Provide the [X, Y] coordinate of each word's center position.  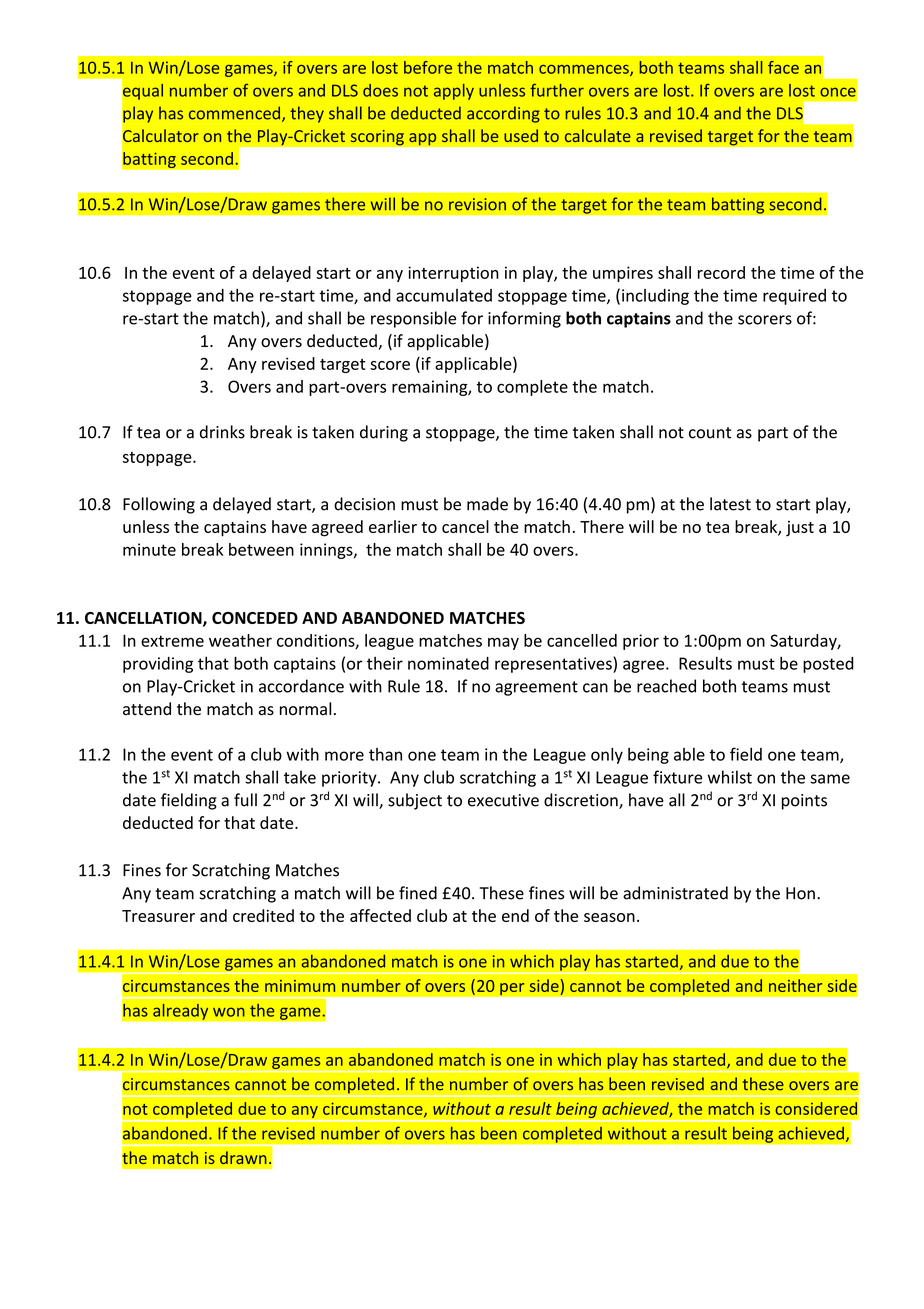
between [261, 549]
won [229, 1012]
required [794, 297]
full [245, 800]
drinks [222, 432]
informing [524, 319]
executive [503, 800]
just [800, 529]
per [512, 989]
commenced [236, 114]
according [503, 114]
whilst [730, 777]
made [487, 504]
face [783, 67]
